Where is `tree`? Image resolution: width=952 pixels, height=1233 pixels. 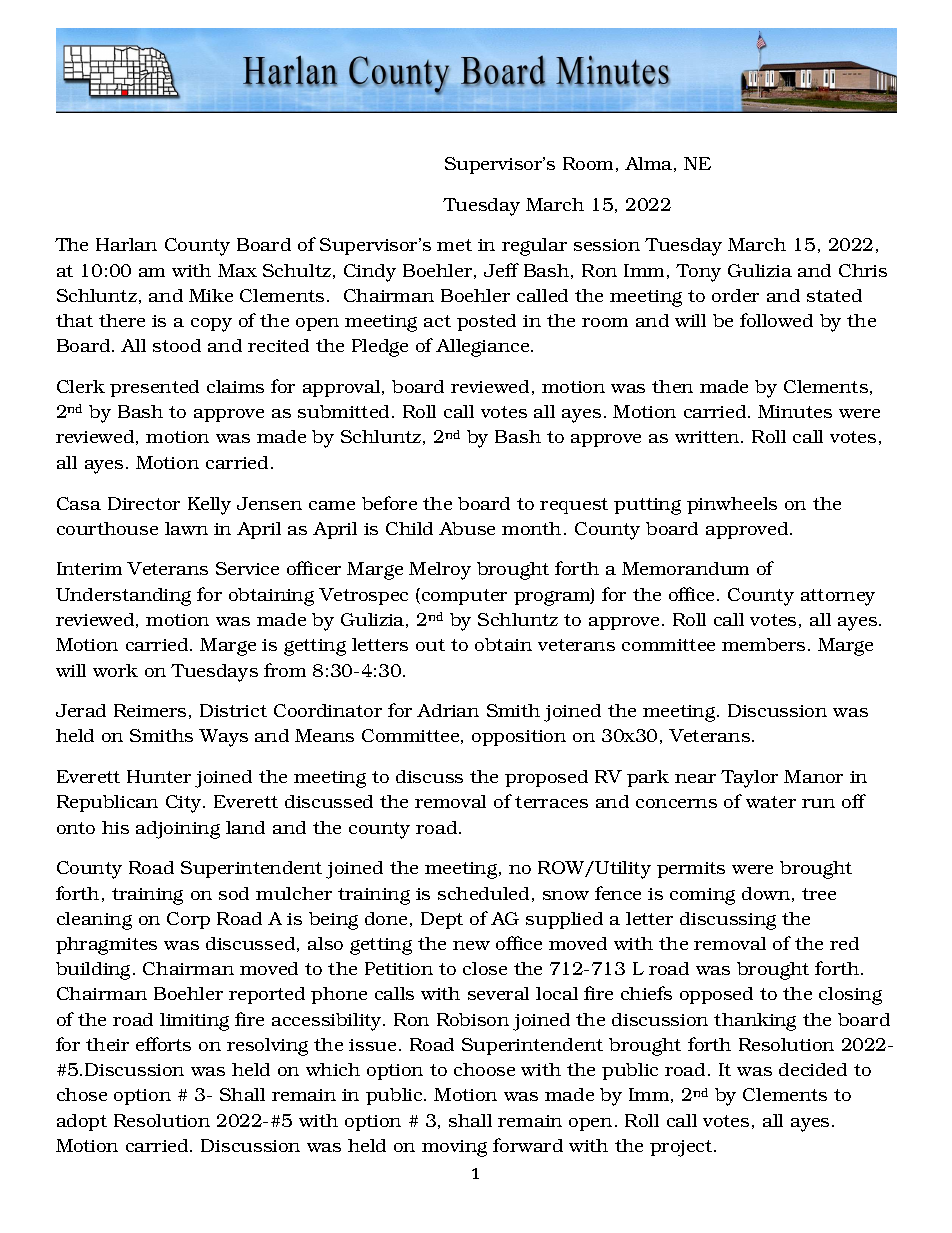
tree is located at coordinates (819, 894).
